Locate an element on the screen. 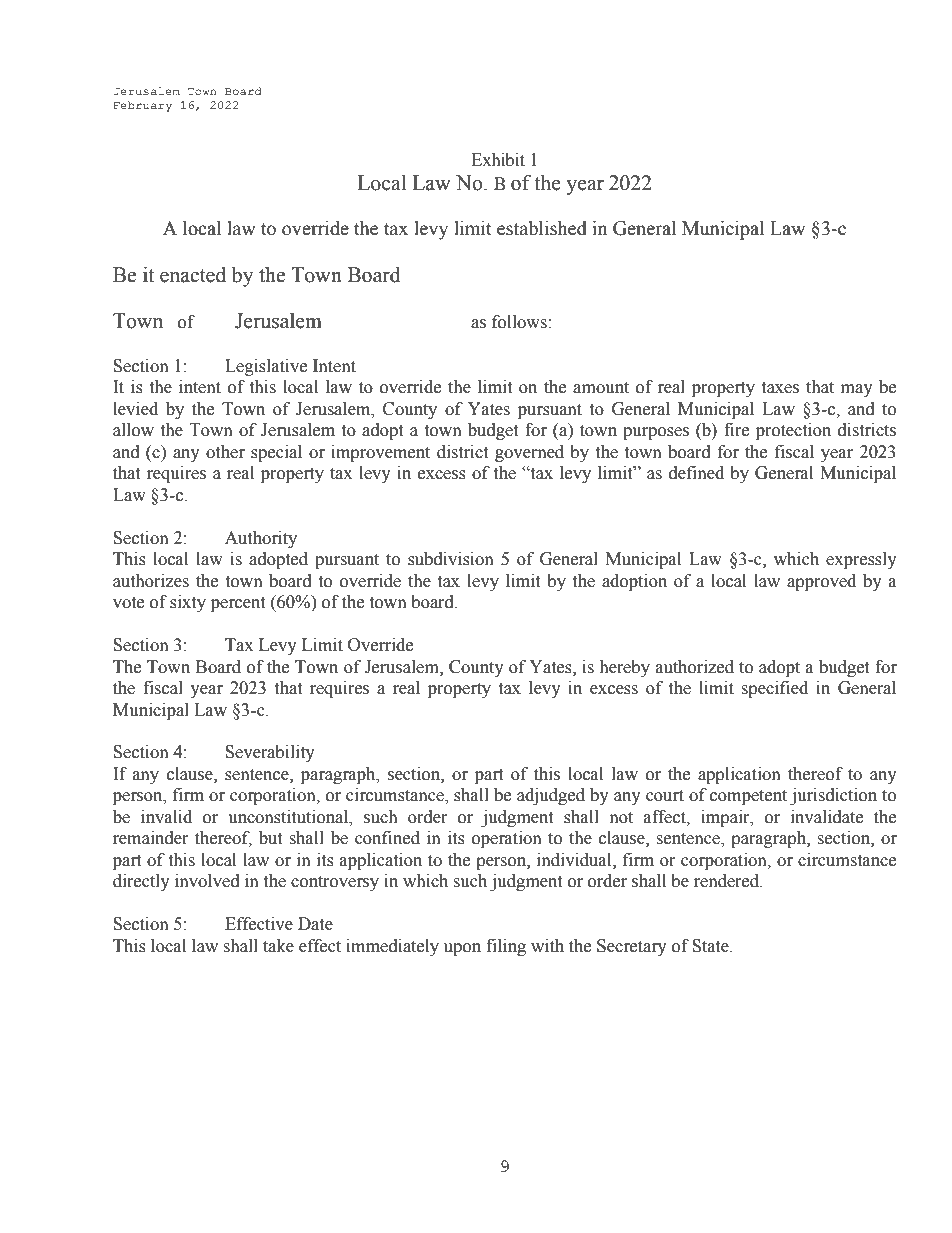  Authority is located at coordinates (261, 539).
